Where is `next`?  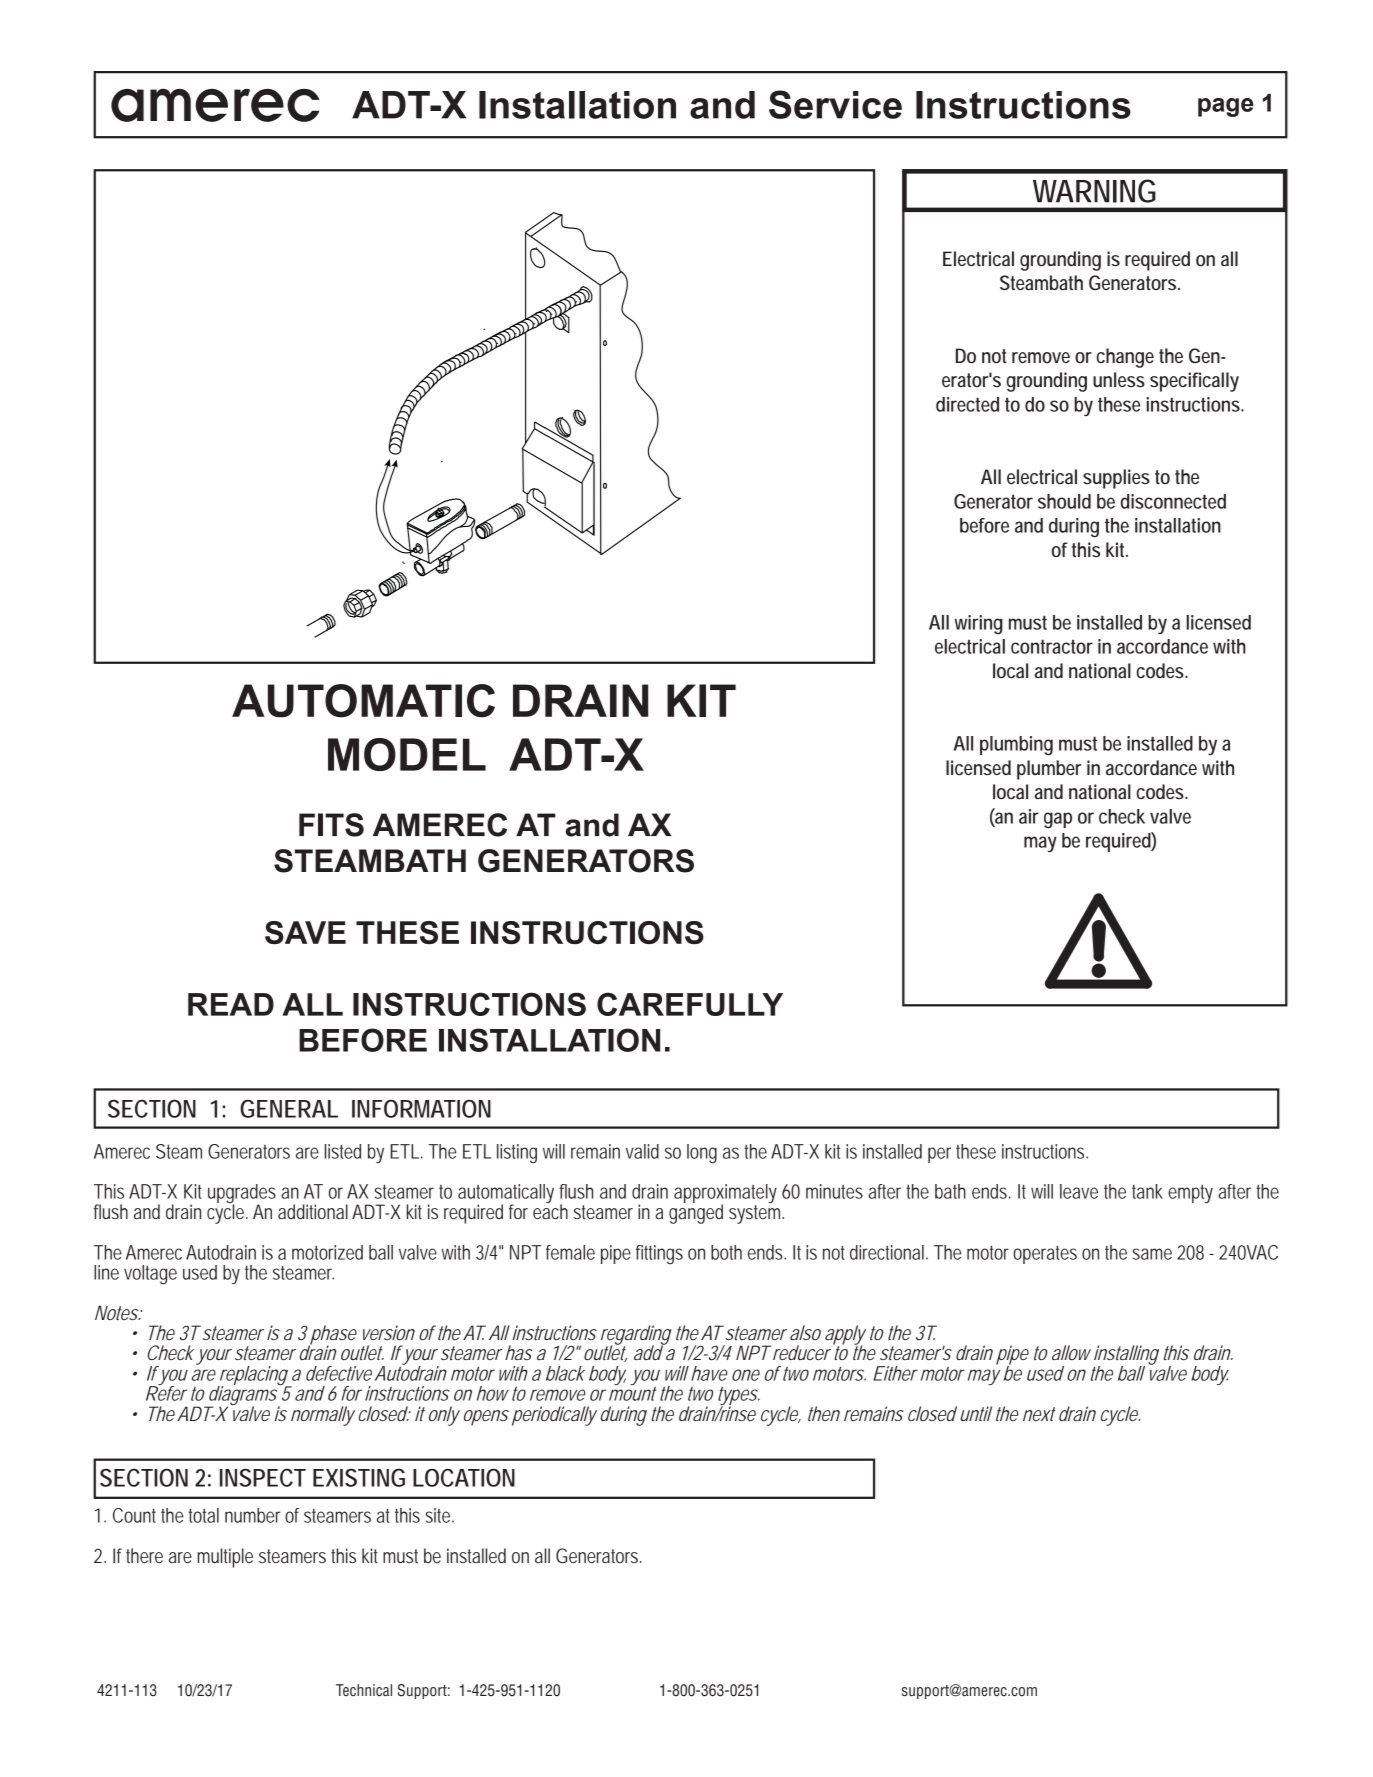
next is located at coordinates (1039, 1414).
